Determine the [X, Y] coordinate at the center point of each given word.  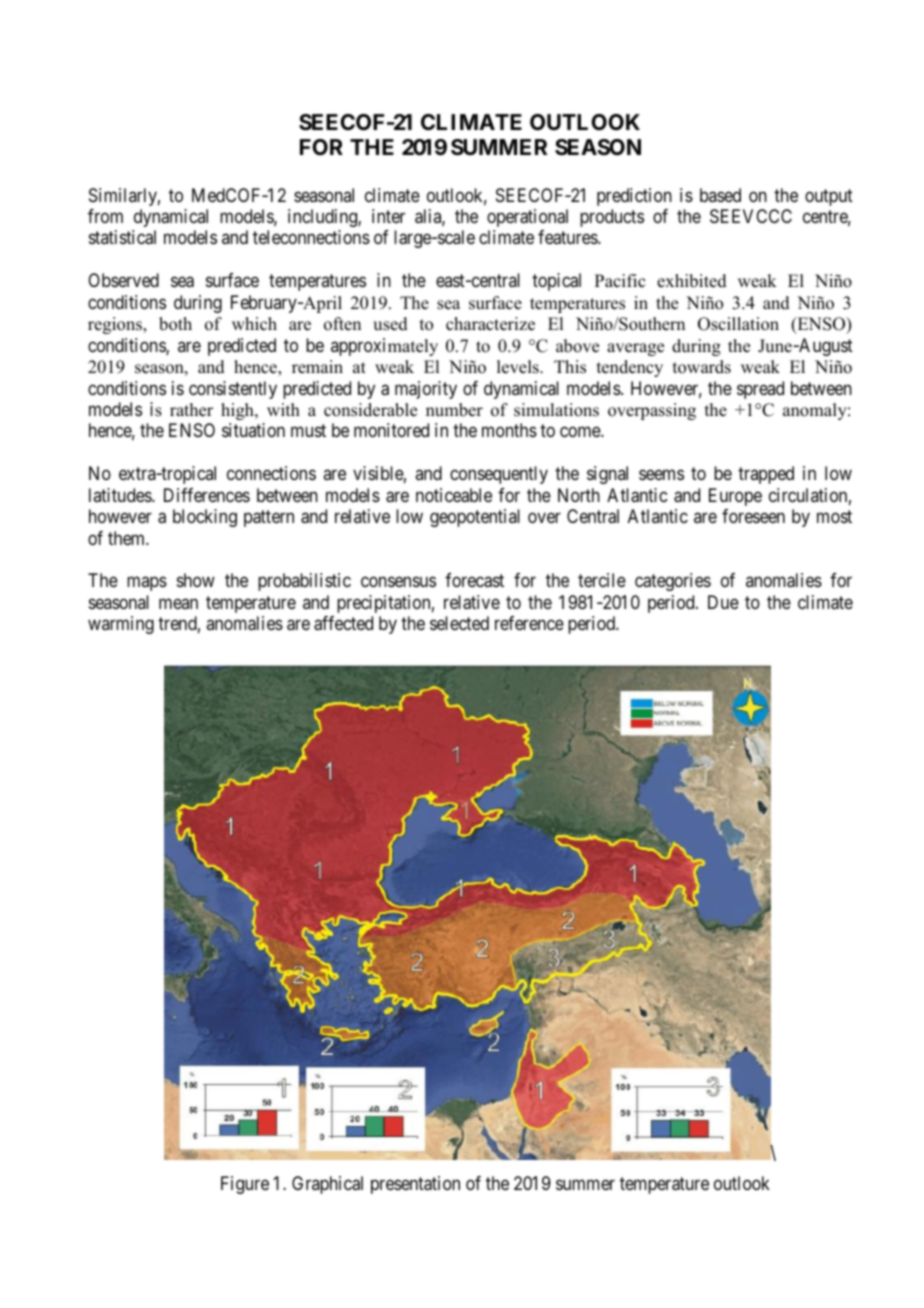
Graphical [327, 1185]
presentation [415, 1185]
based [720, 195]
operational [527, 218]
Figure [245, 1185]
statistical [122, 237]
